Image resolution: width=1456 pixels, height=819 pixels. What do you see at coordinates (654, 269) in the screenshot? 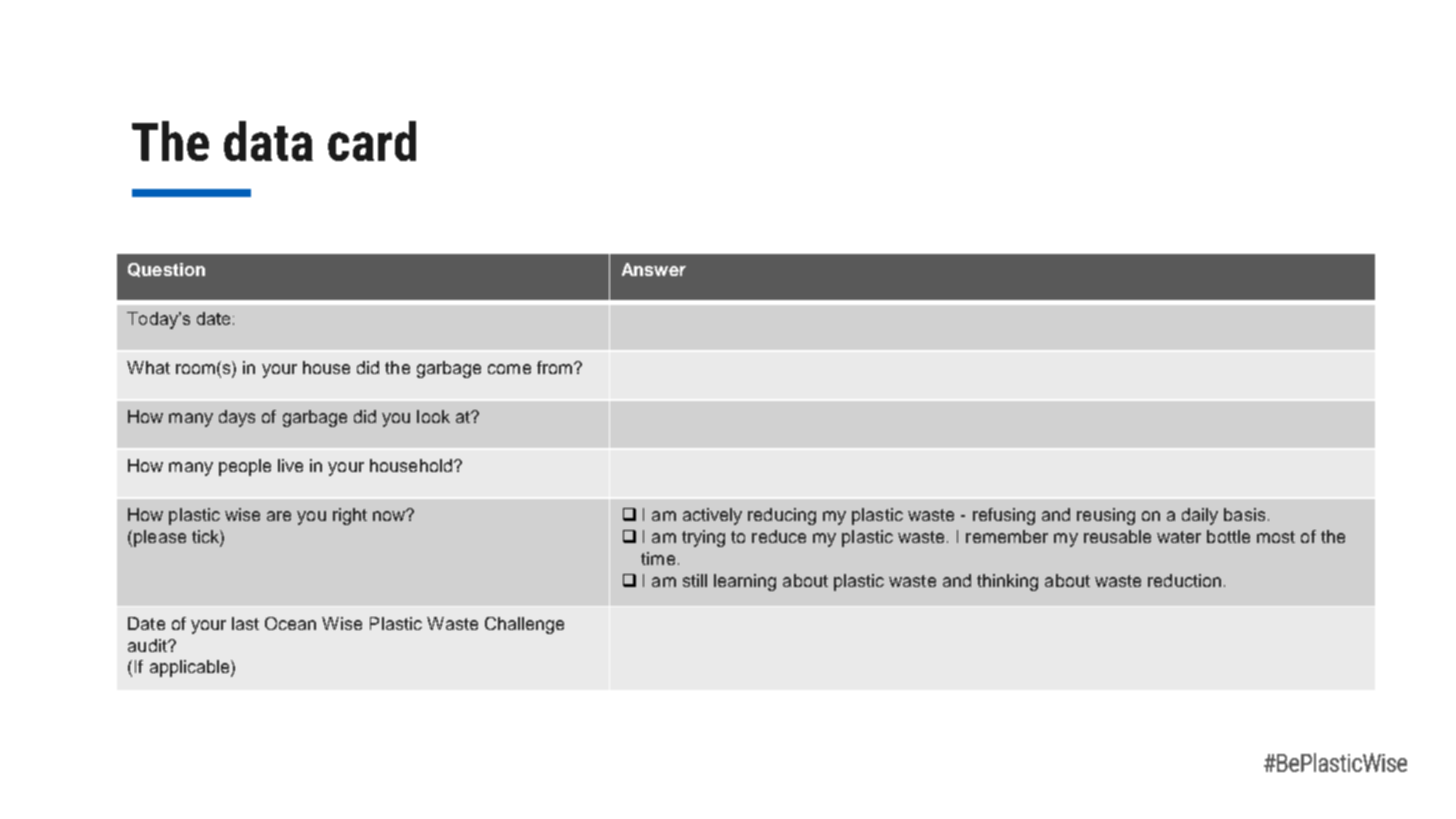
I see `Answer` at bounding box center [654, 269].
